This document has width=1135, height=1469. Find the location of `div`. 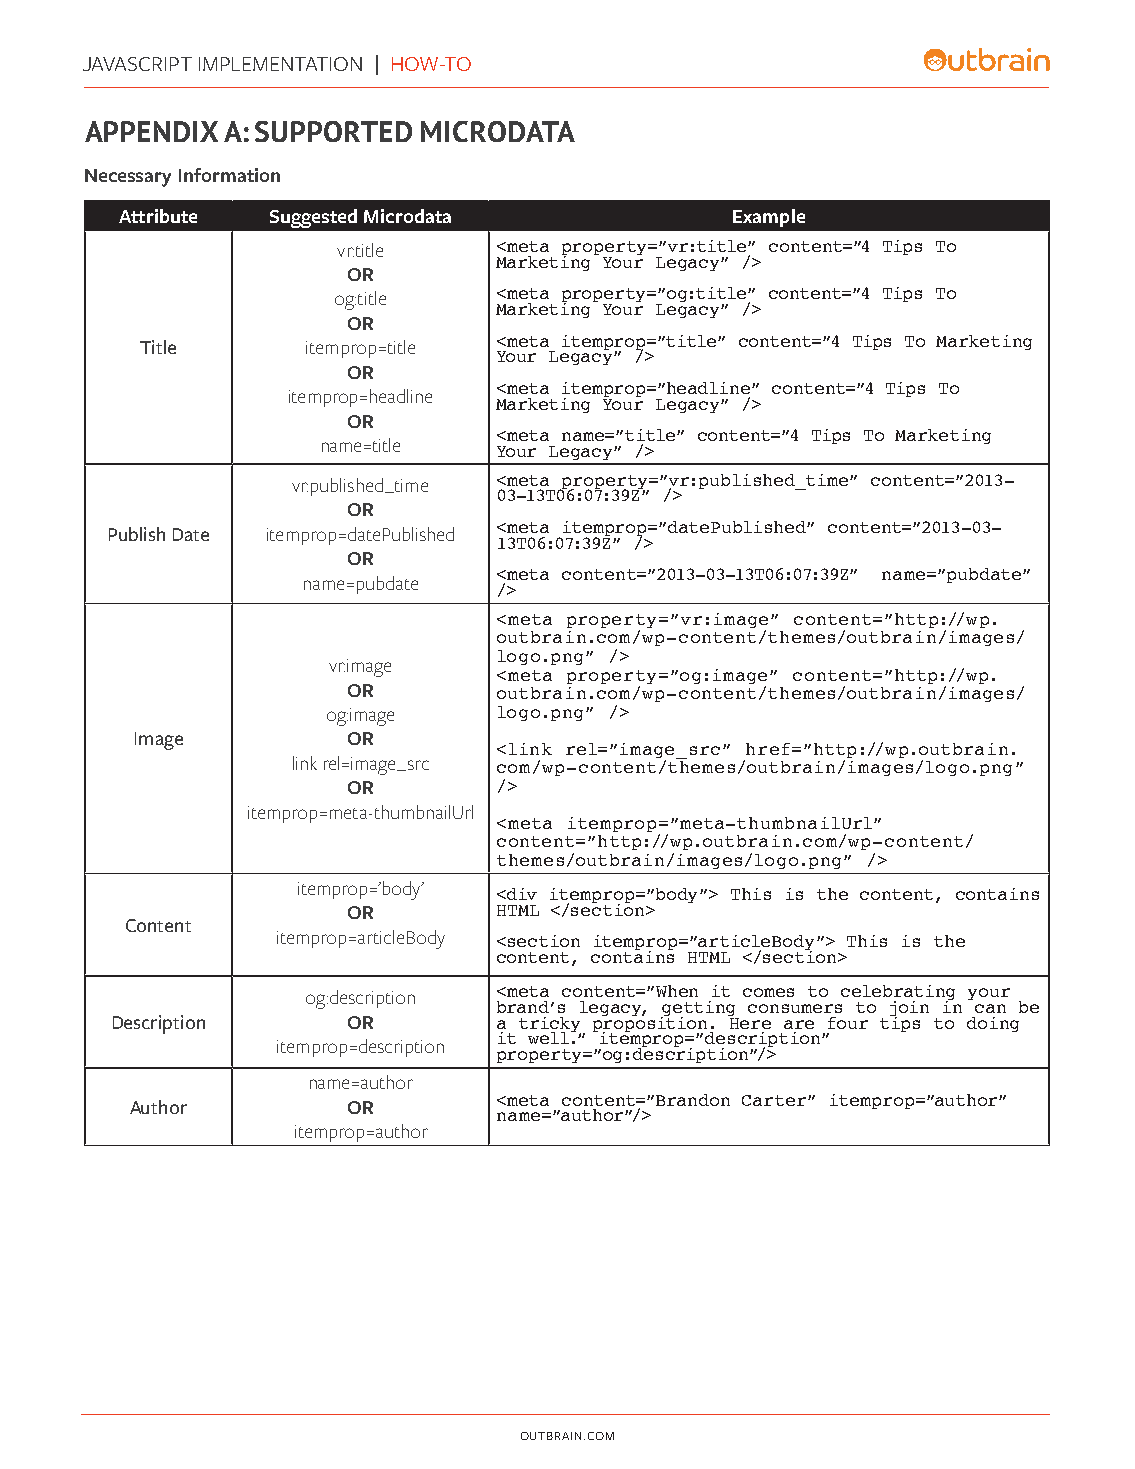

div is located at coordinates (521, 894).
